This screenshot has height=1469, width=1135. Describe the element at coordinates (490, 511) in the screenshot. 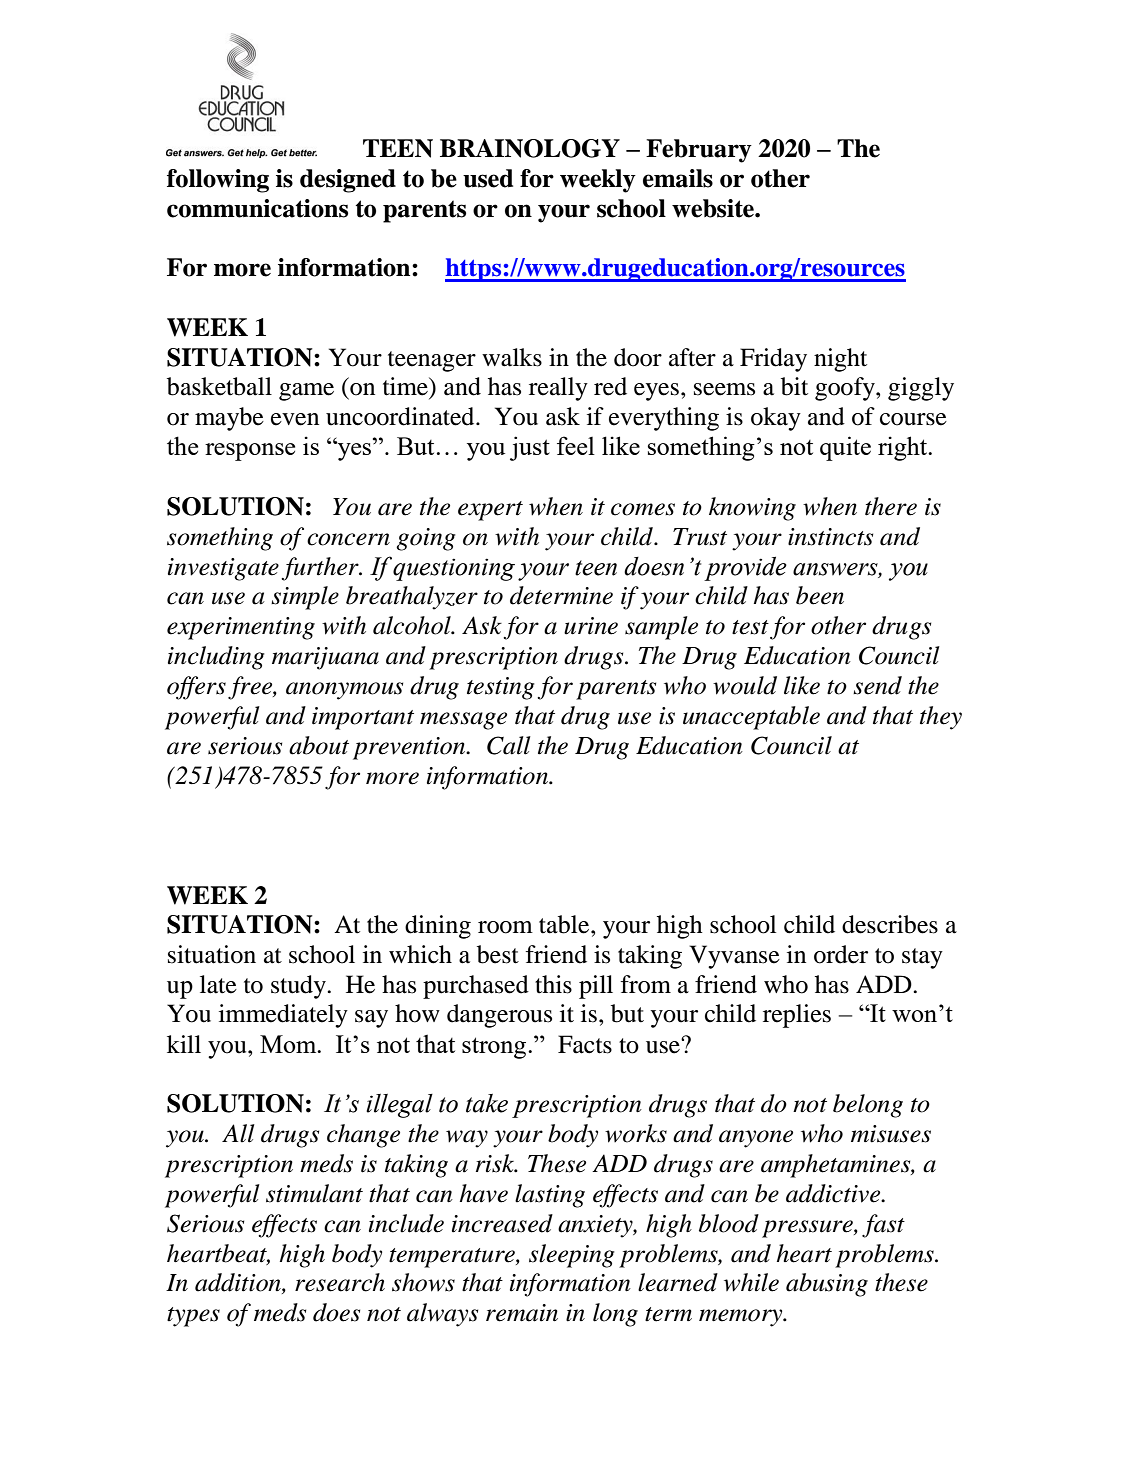

I see `expert` at that location.
